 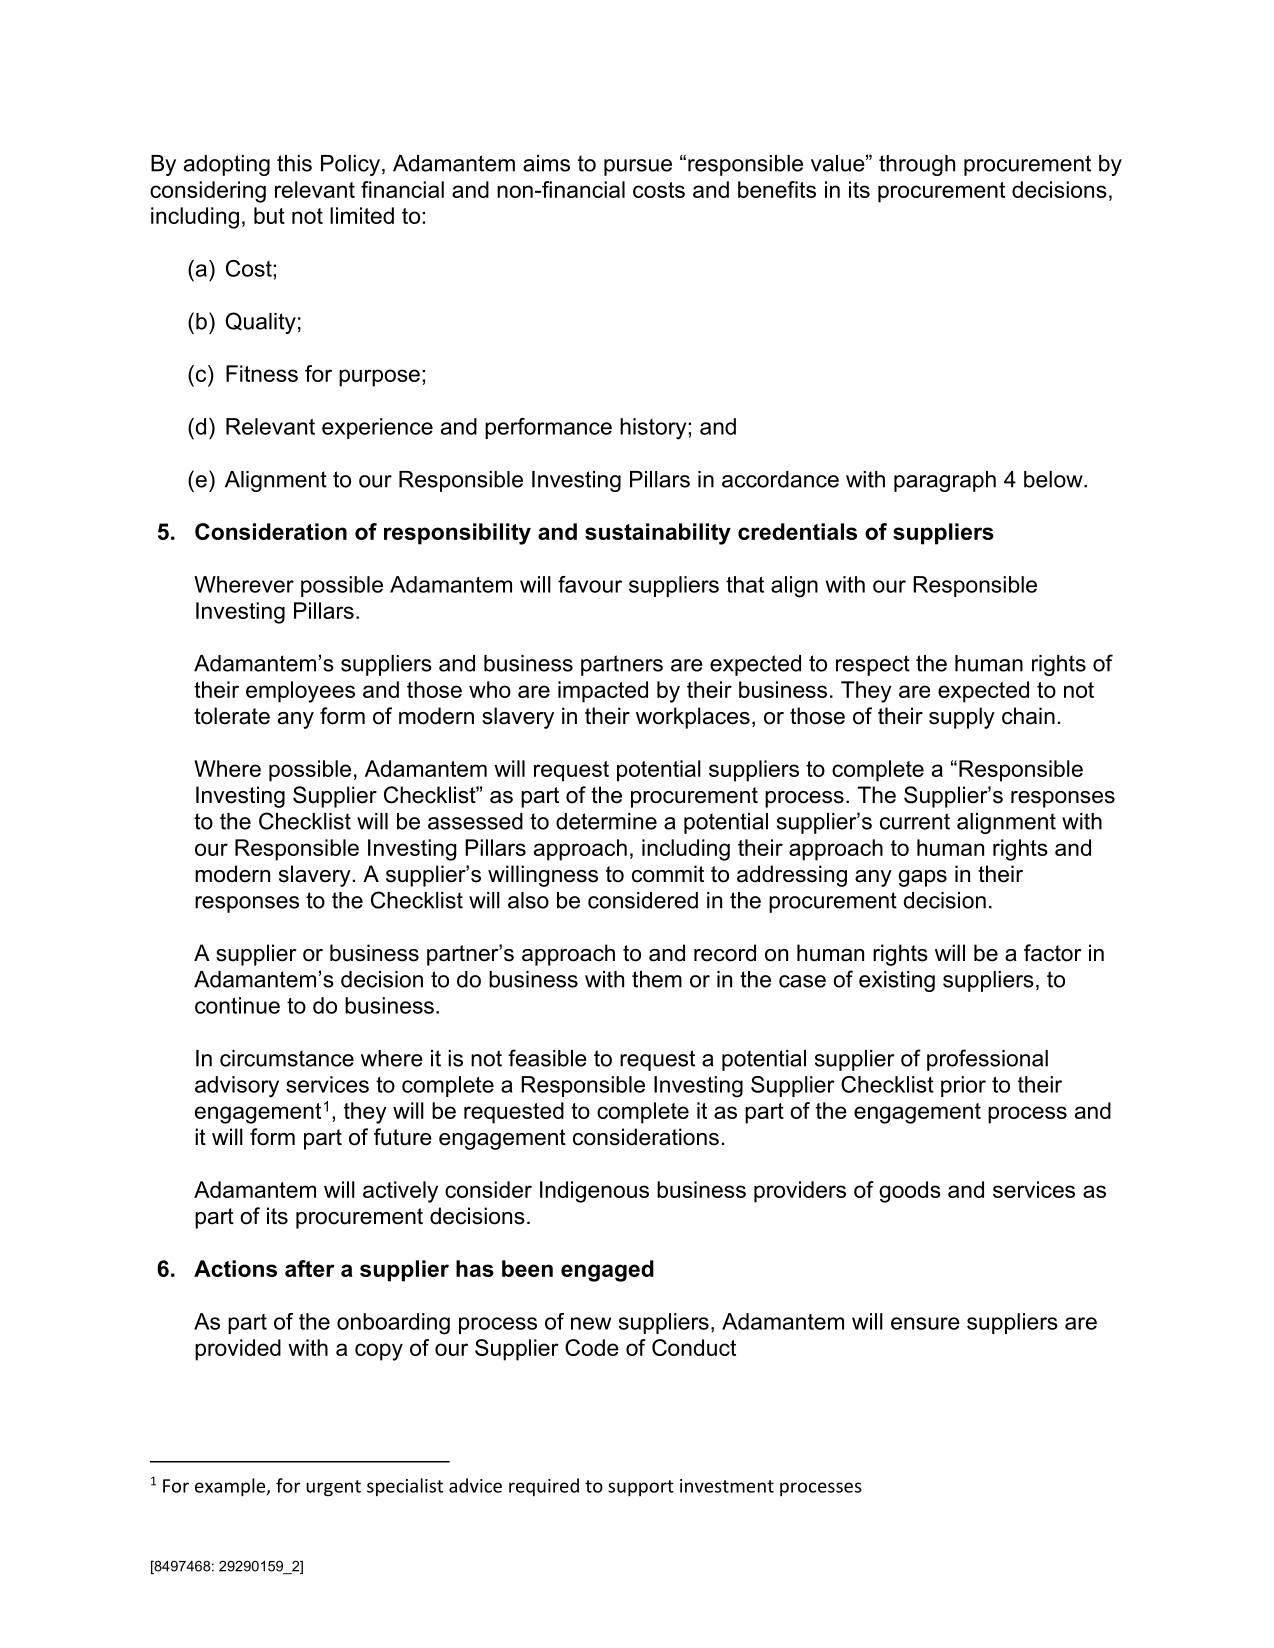 I want to click on employees, so click(x=300, y=692).
